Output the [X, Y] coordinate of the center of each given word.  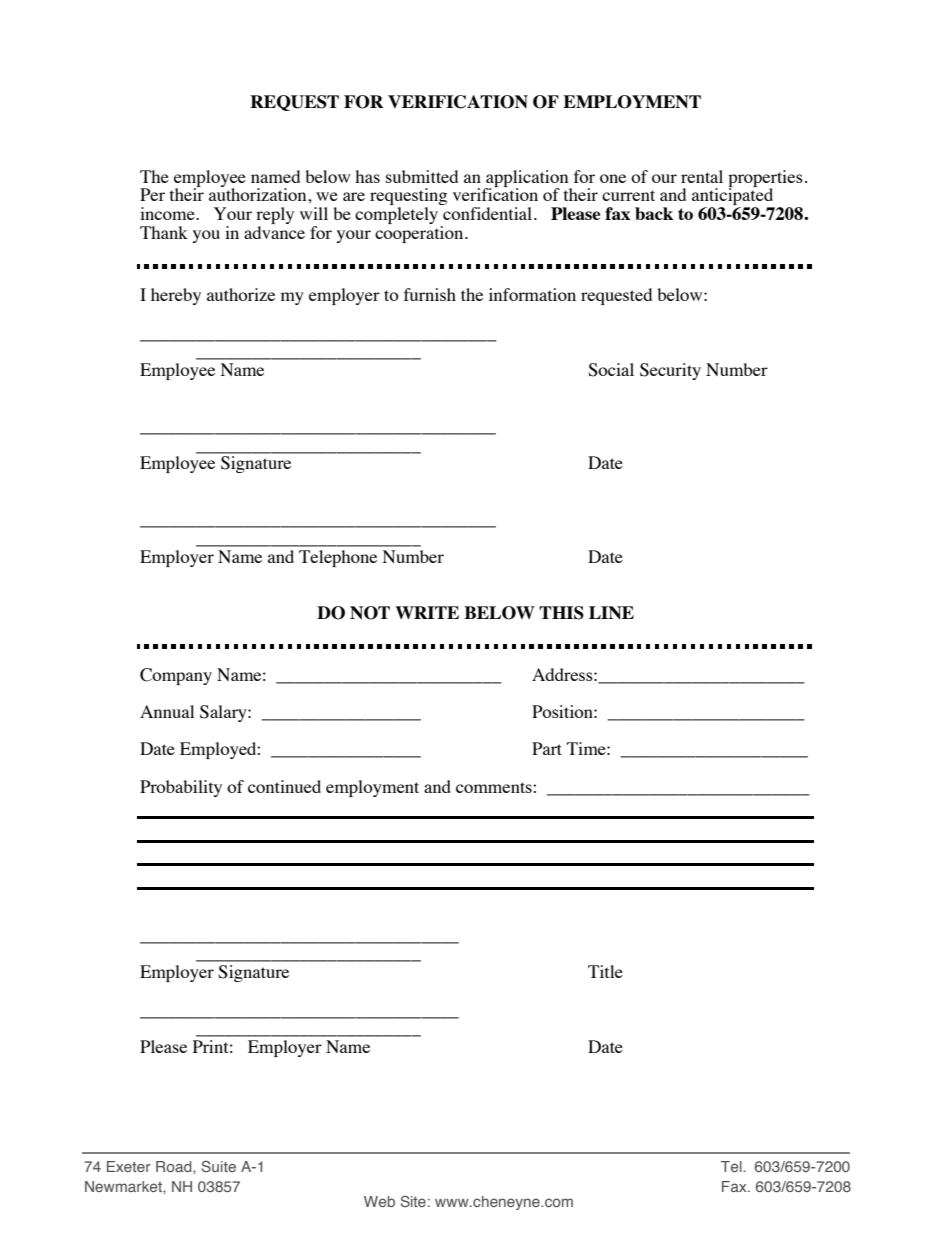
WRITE [427, 612]
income [168, 213]
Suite [219, 1166]
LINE [611, 612]
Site [413, 1201]
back [654, 213]
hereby [176, 296]
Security [670, 371]
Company [176, 676]
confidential [489, 213]
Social [611, 370]
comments [495, 787]
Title [605, 971]
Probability [181, 788]
